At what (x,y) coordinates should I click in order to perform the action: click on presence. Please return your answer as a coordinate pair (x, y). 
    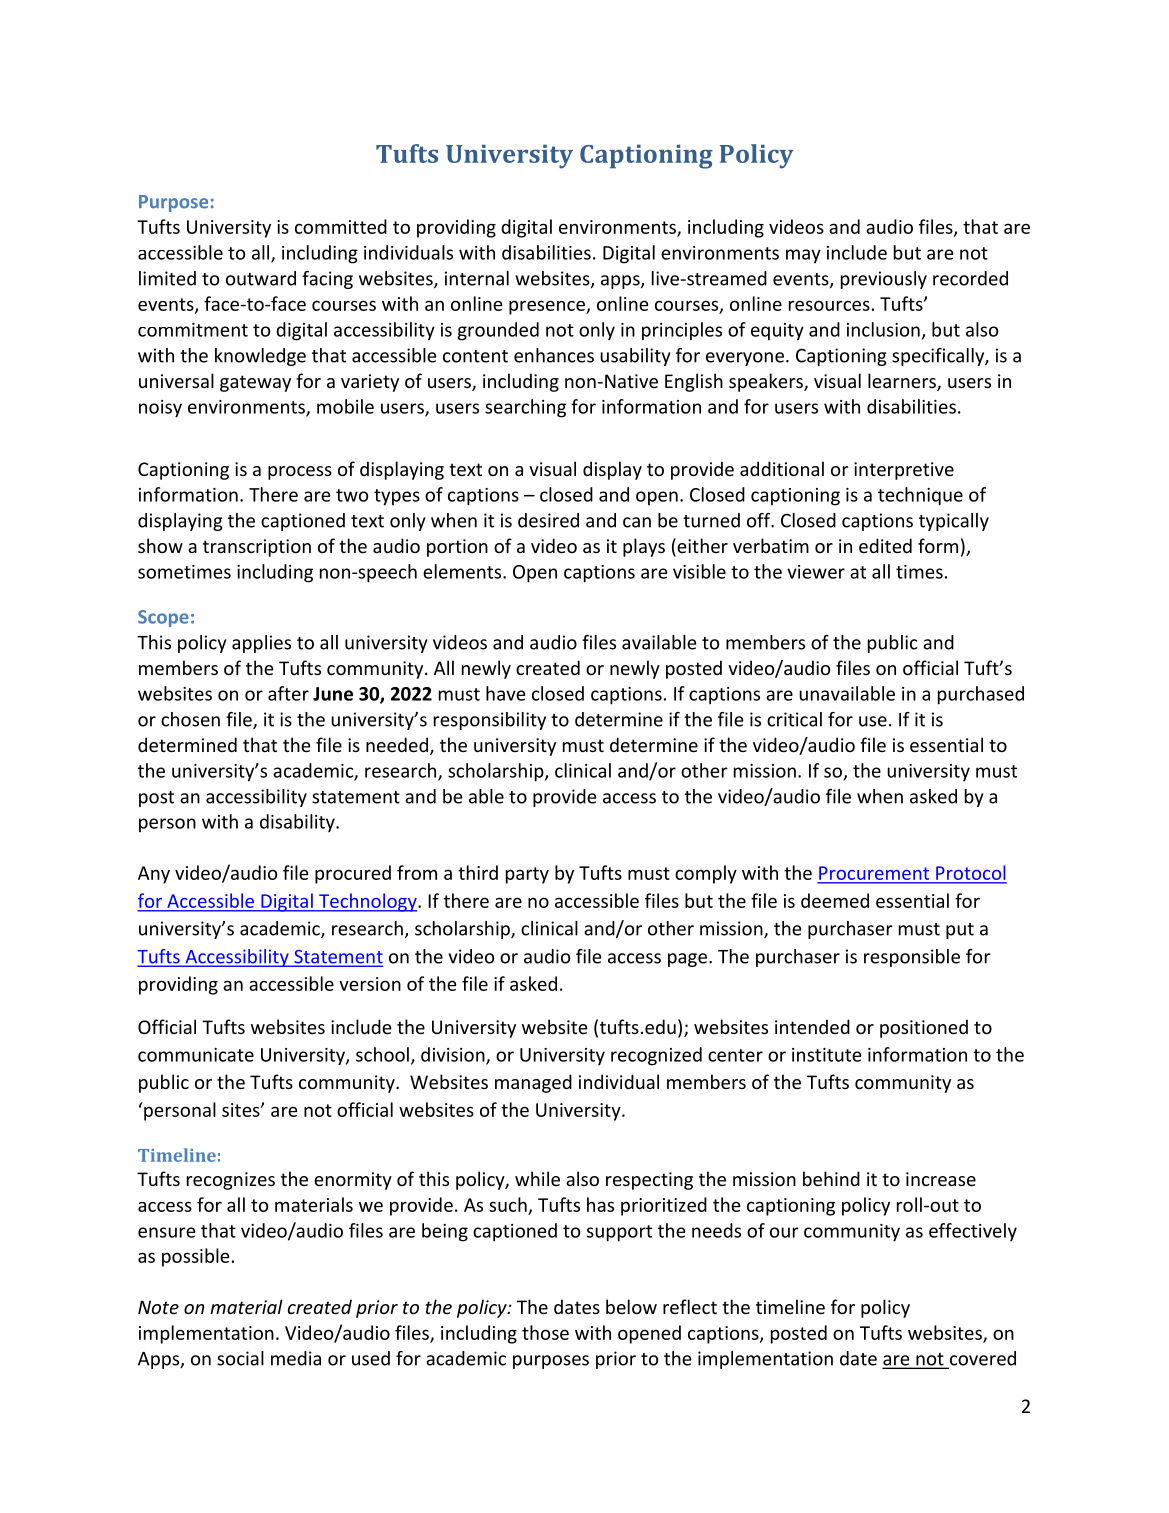
    Looking at the image, I should click on (548, 307).
